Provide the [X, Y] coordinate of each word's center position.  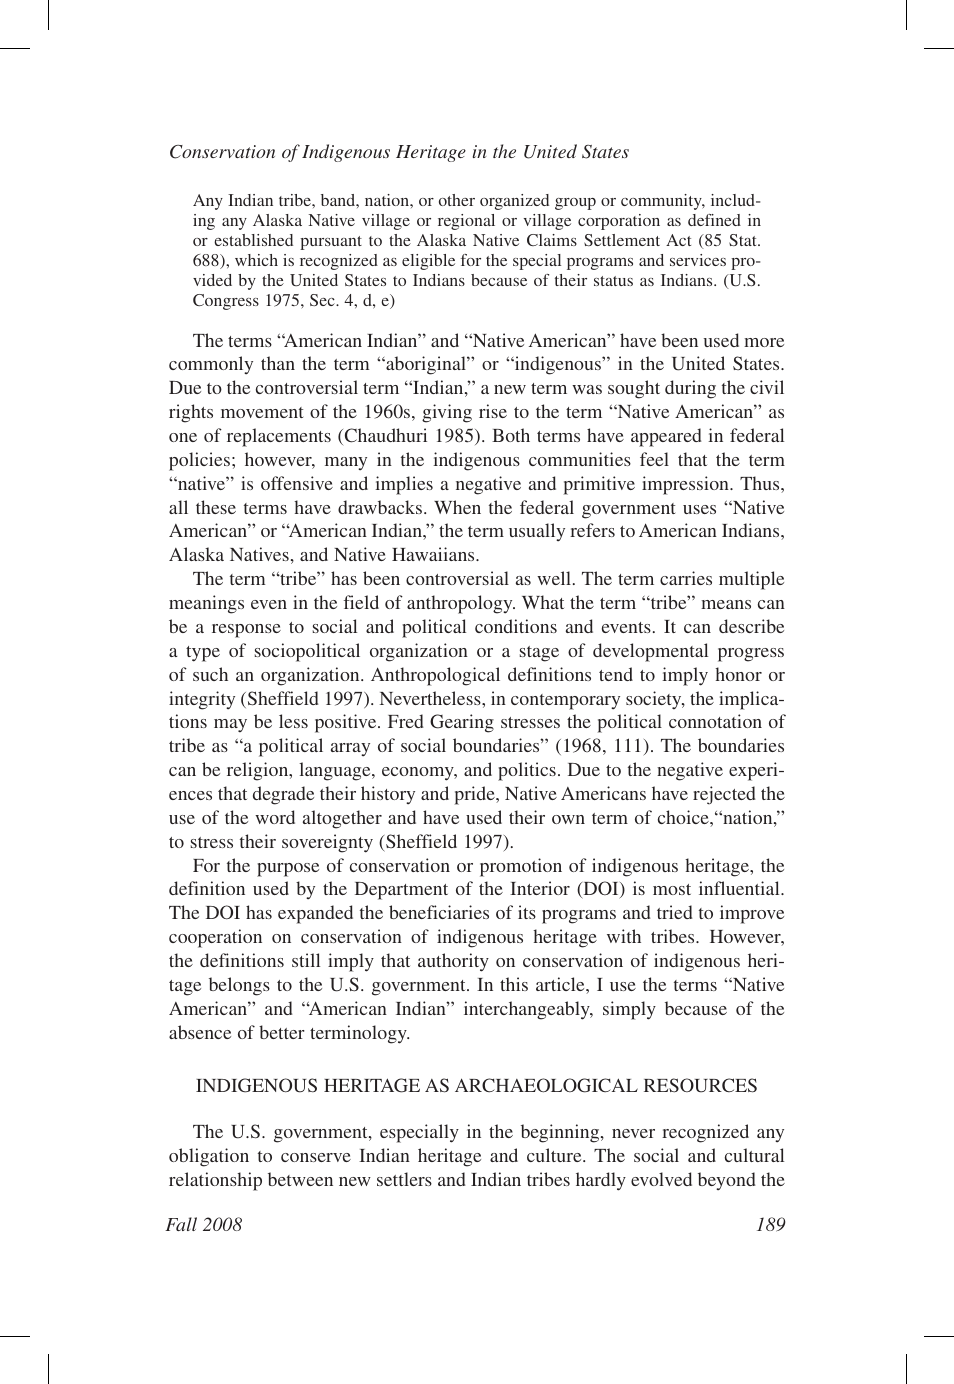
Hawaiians [434, 554]
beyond [726, 1181]
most [672, 889]
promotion [521, 867]
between [300, 1179]
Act [678, 240]
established [253, 240]
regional [466, 222]
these [216, 507]
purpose [288, 870]
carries [686, 578]
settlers [404, 1179]
